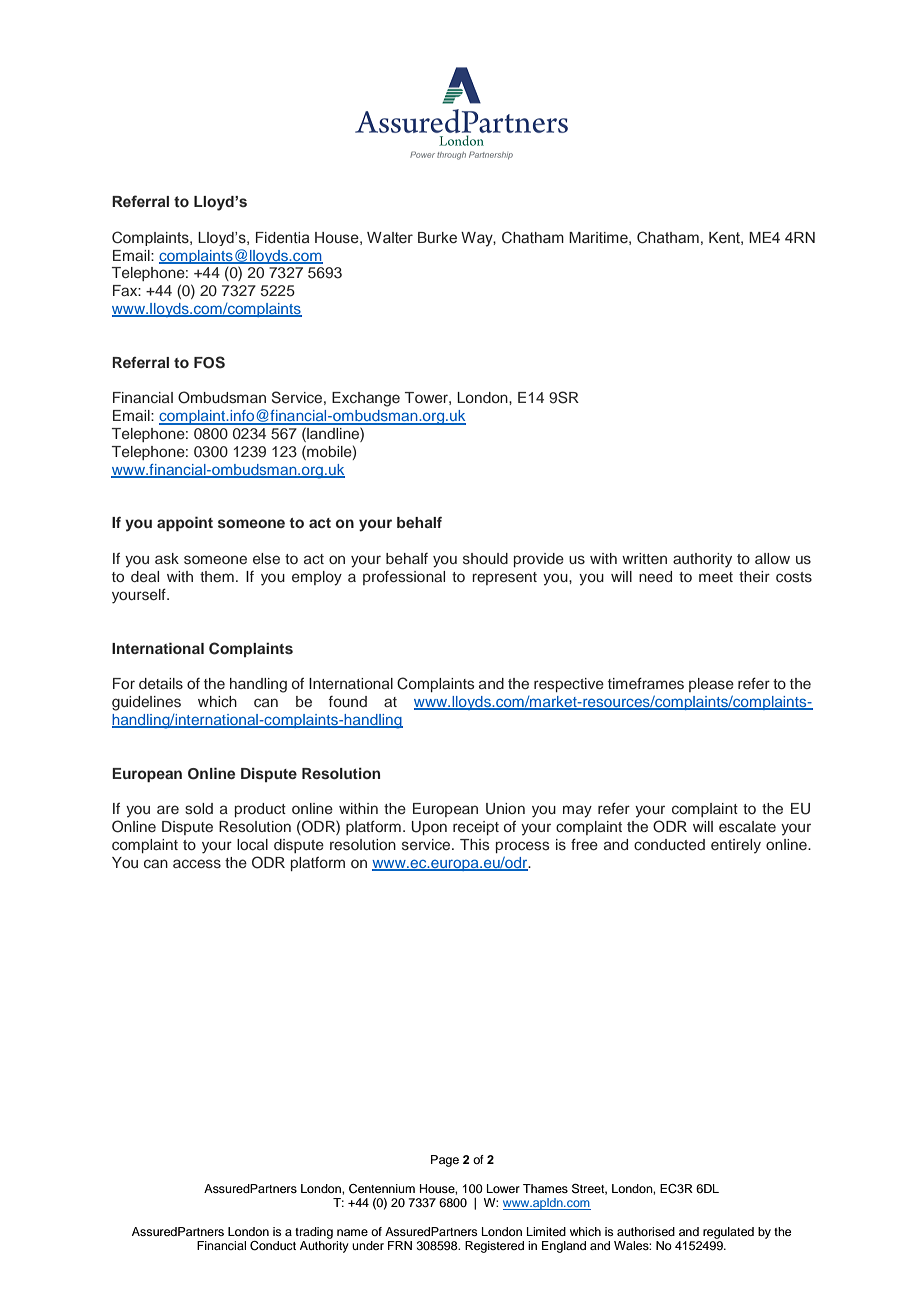 This screenshot has height=1308, width=924. What do you see at coordinates (390, 237) in the screenshot?
I see `Walter` at bounding box center [390, 237].
